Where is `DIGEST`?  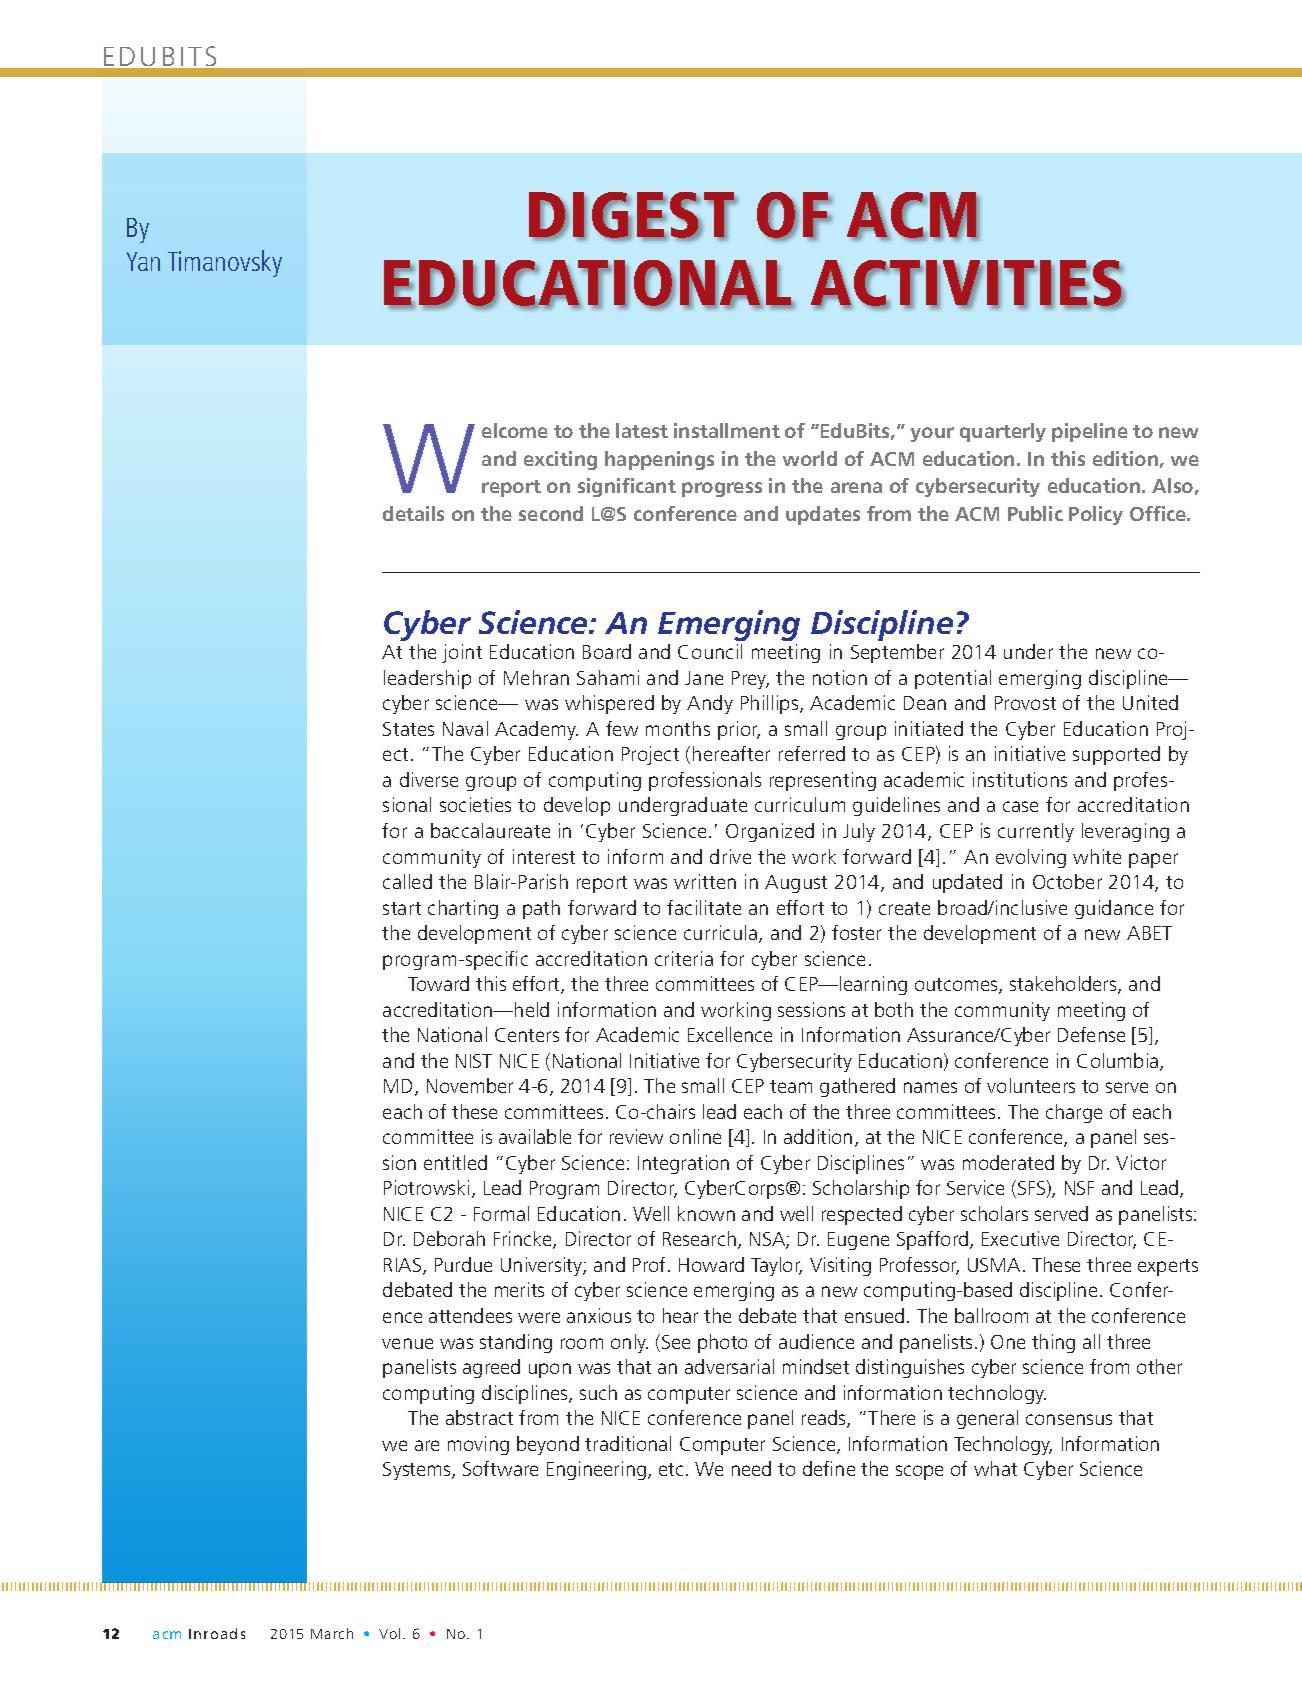
DIGEST is located at coordinates (633, 216).
